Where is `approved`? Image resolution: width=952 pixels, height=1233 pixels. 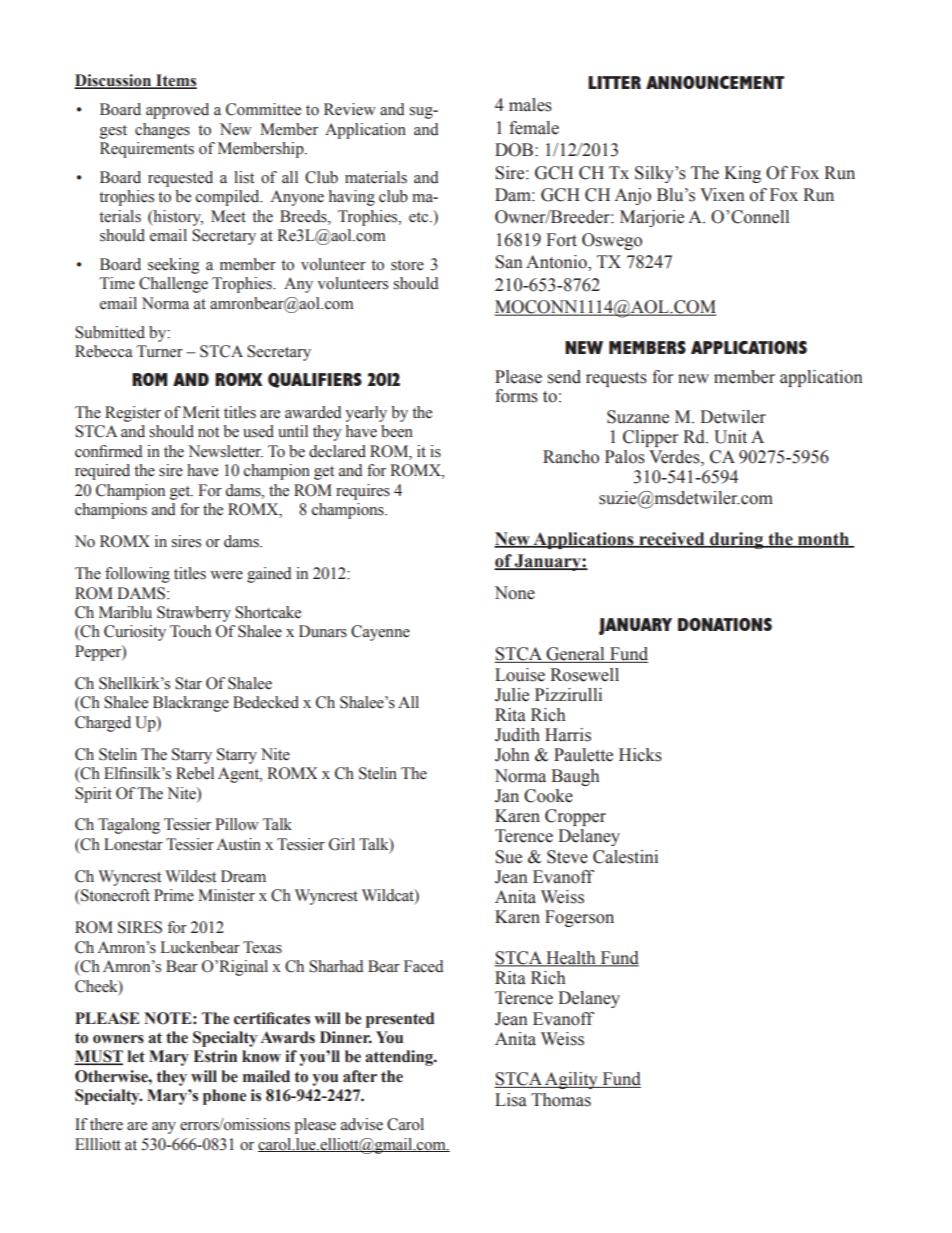
approved is located at coordinates (177, 111).
